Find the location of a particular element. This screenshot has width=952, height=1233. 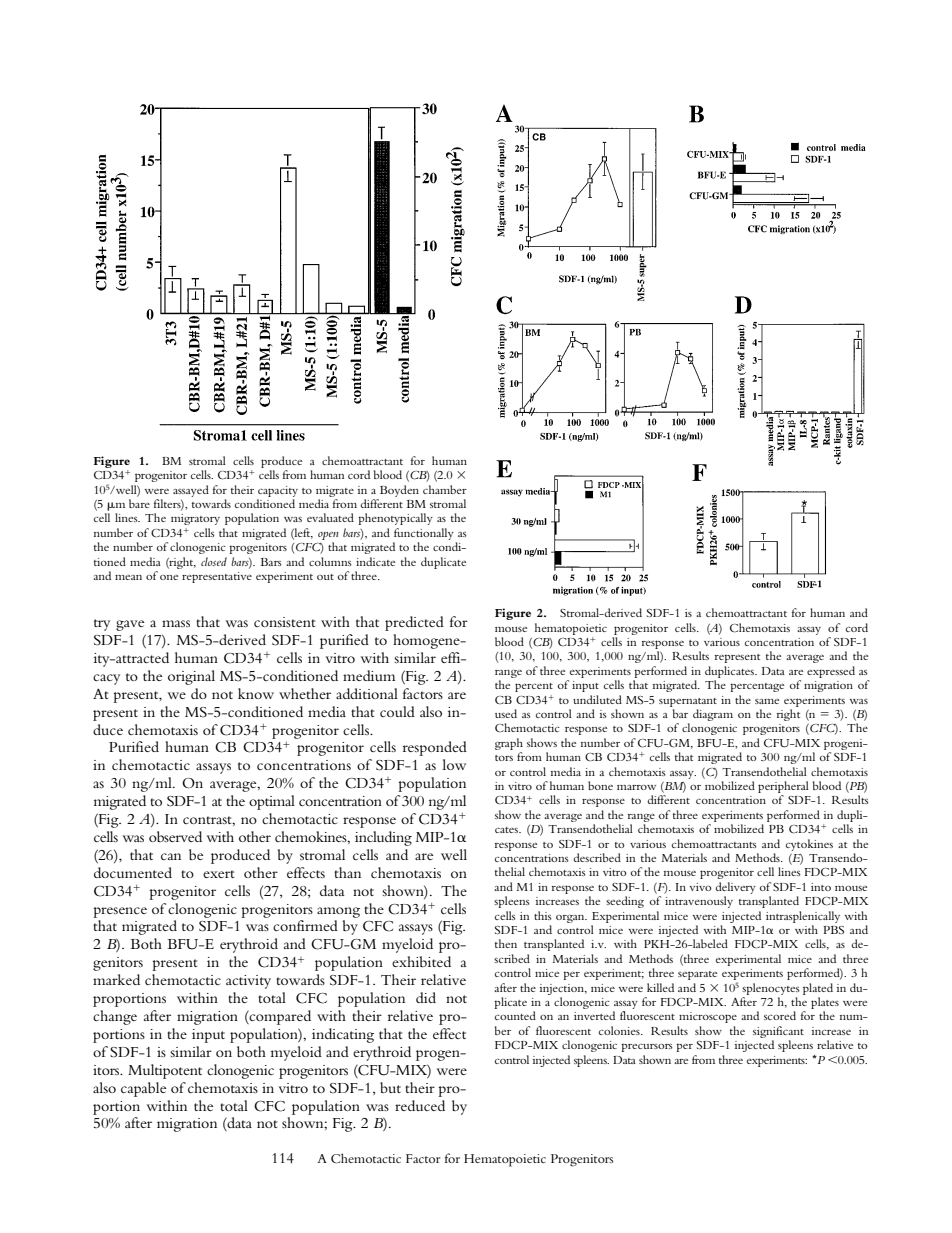

but is located at coordinates (390, 1087).
